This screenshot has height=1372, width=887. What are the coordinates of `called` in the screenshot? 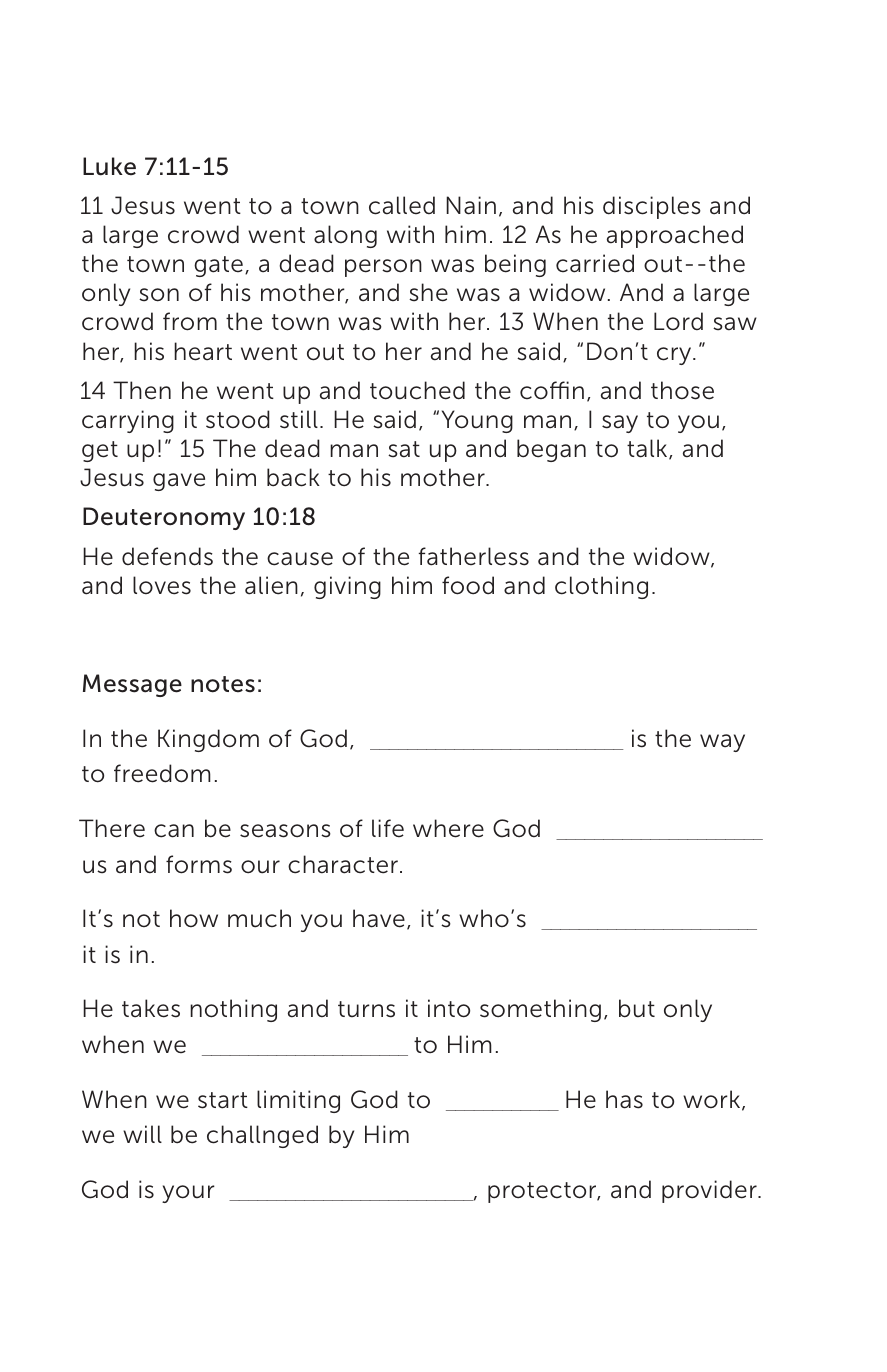 It's located at (402, 205).
